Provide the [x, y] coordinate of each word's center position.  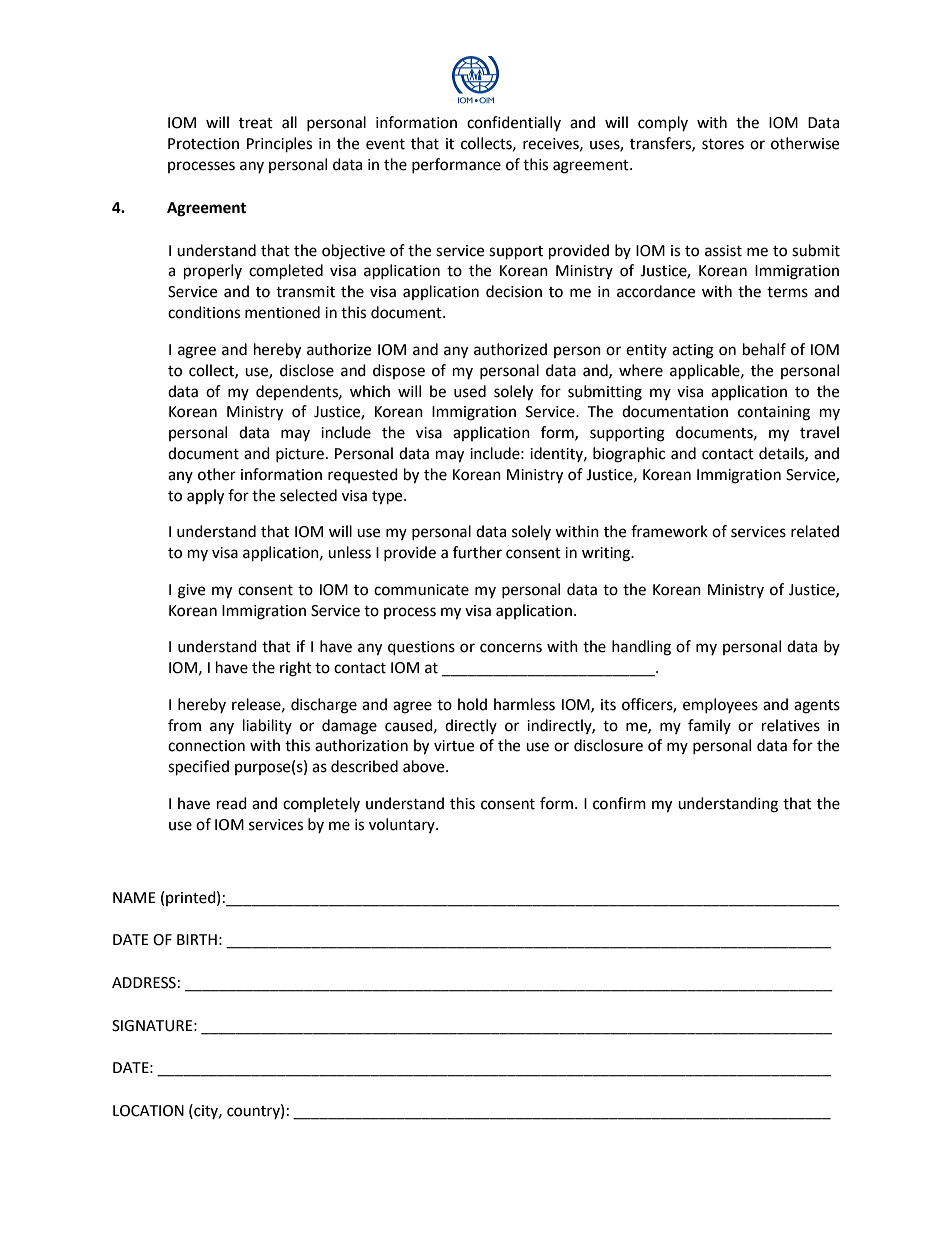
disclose [307, 370]
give [191, 591]
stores [723, 144]
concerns [511, 648]
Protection [203, 144]
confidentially [514, 123]
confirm [619, 803]
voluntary [403, 825]
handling [641, 648]
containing [774, 413]
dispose [399, 371]
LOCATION [148, 1111]
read [232, 803]
